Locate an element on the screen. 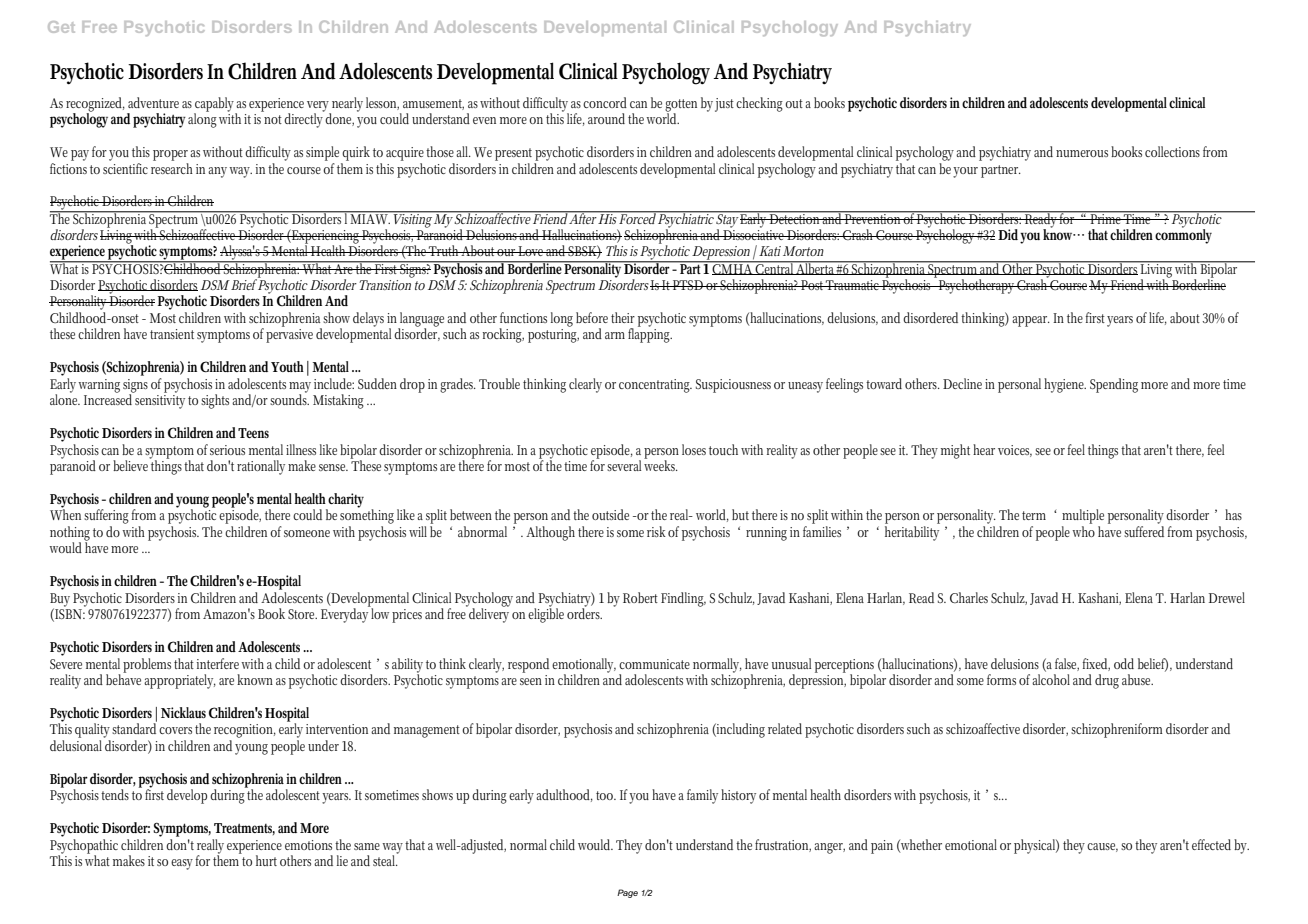  adventure is located at coordinates (153, 102).
